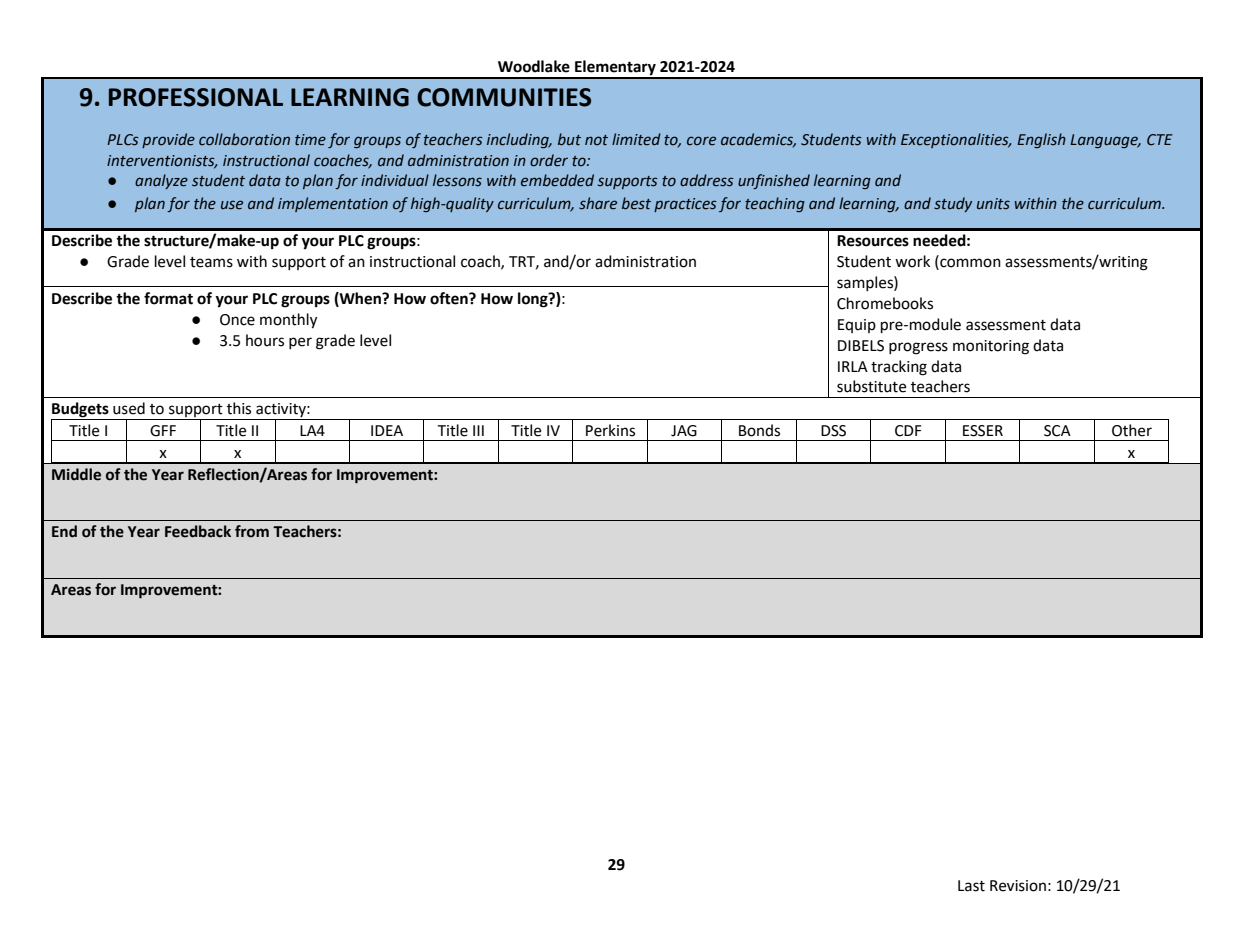 The height and width of the screenshot is (952, 1233). What do you see at coordinates (971, 886) in the screenshot?
I see `Last` at bounding box center [971, 886].
